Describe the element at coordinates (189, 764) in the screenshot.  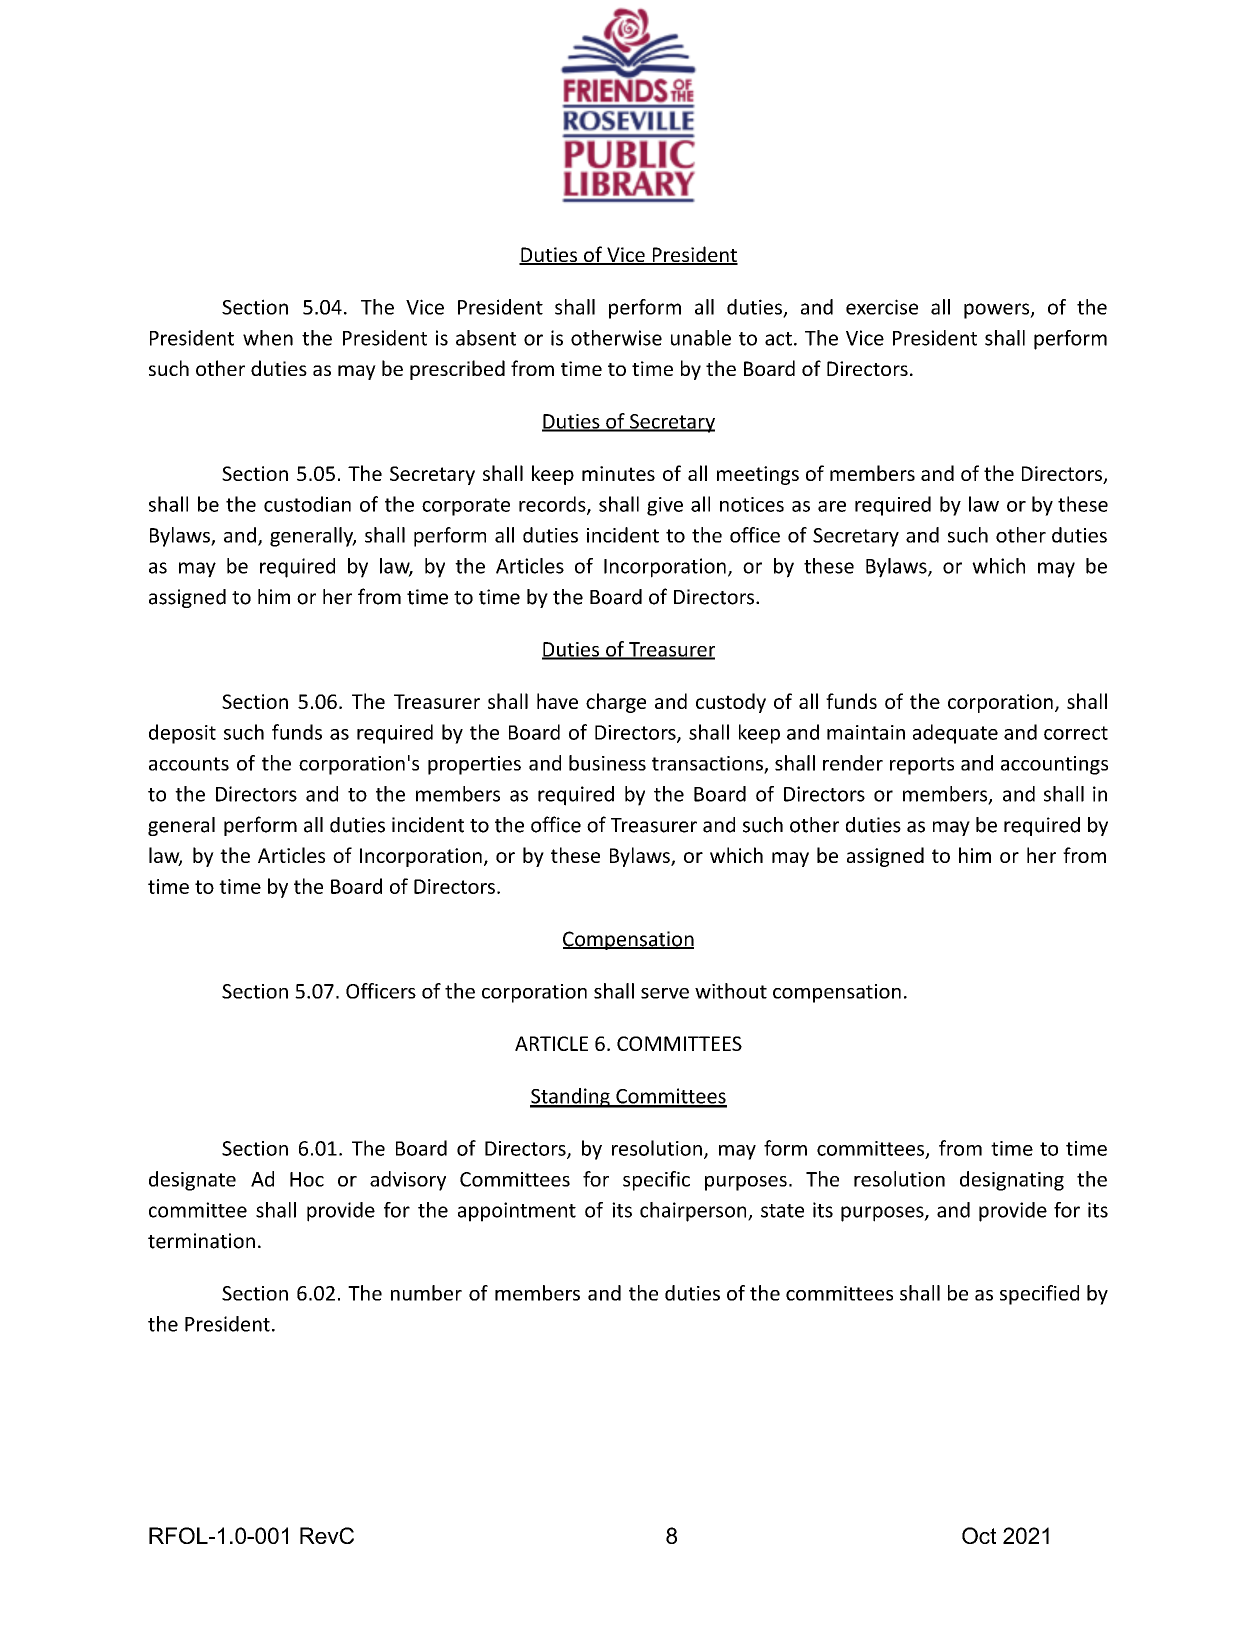
I see `accounts` at that location.
